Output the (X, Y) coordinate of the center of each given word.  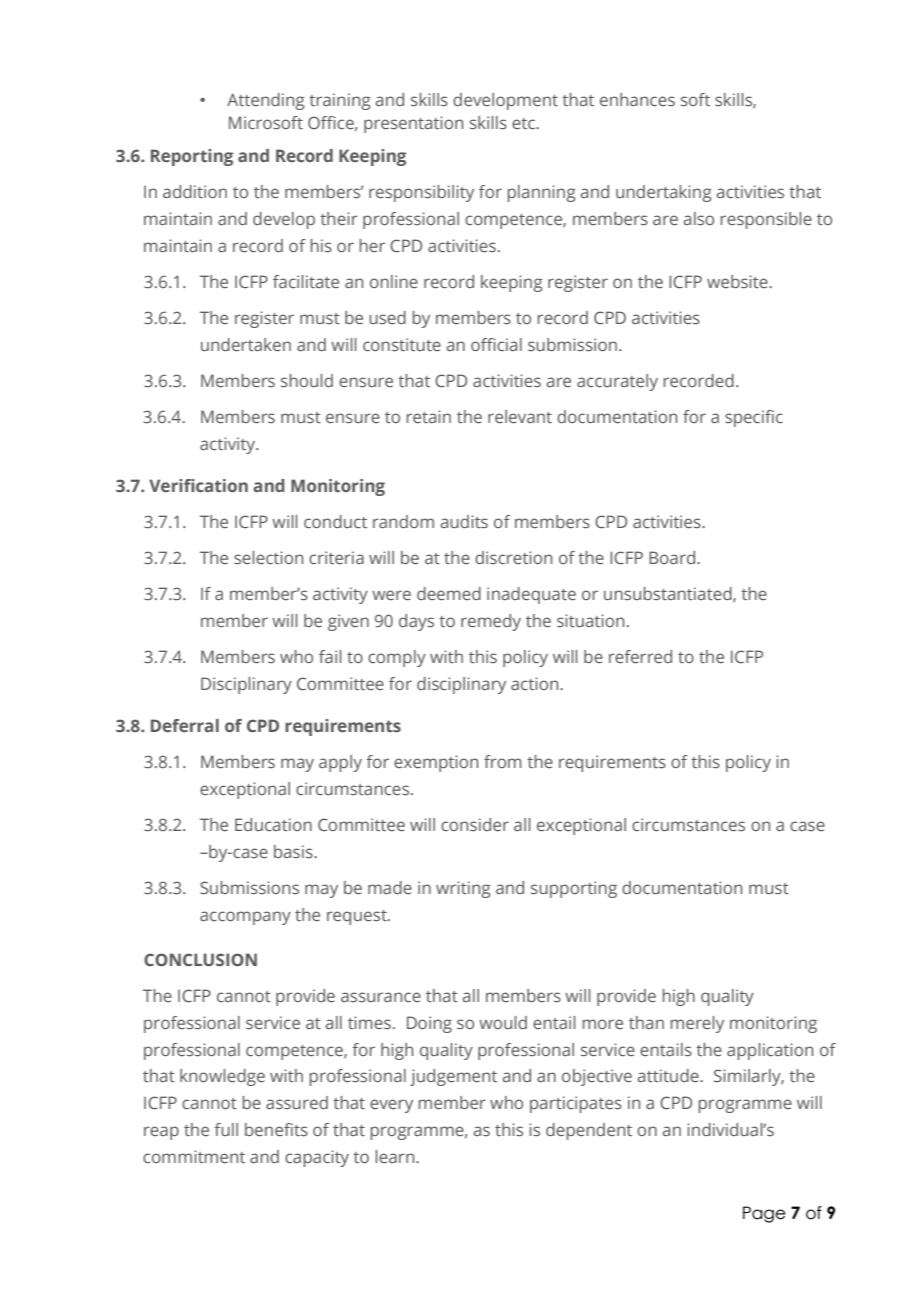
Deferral (185, 725)
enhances (637, 99)
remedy (491, 622)
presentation (413, 124)
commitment (194, 1156)
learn (396, 1156)
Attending (266, 101)
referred (640, 656)
